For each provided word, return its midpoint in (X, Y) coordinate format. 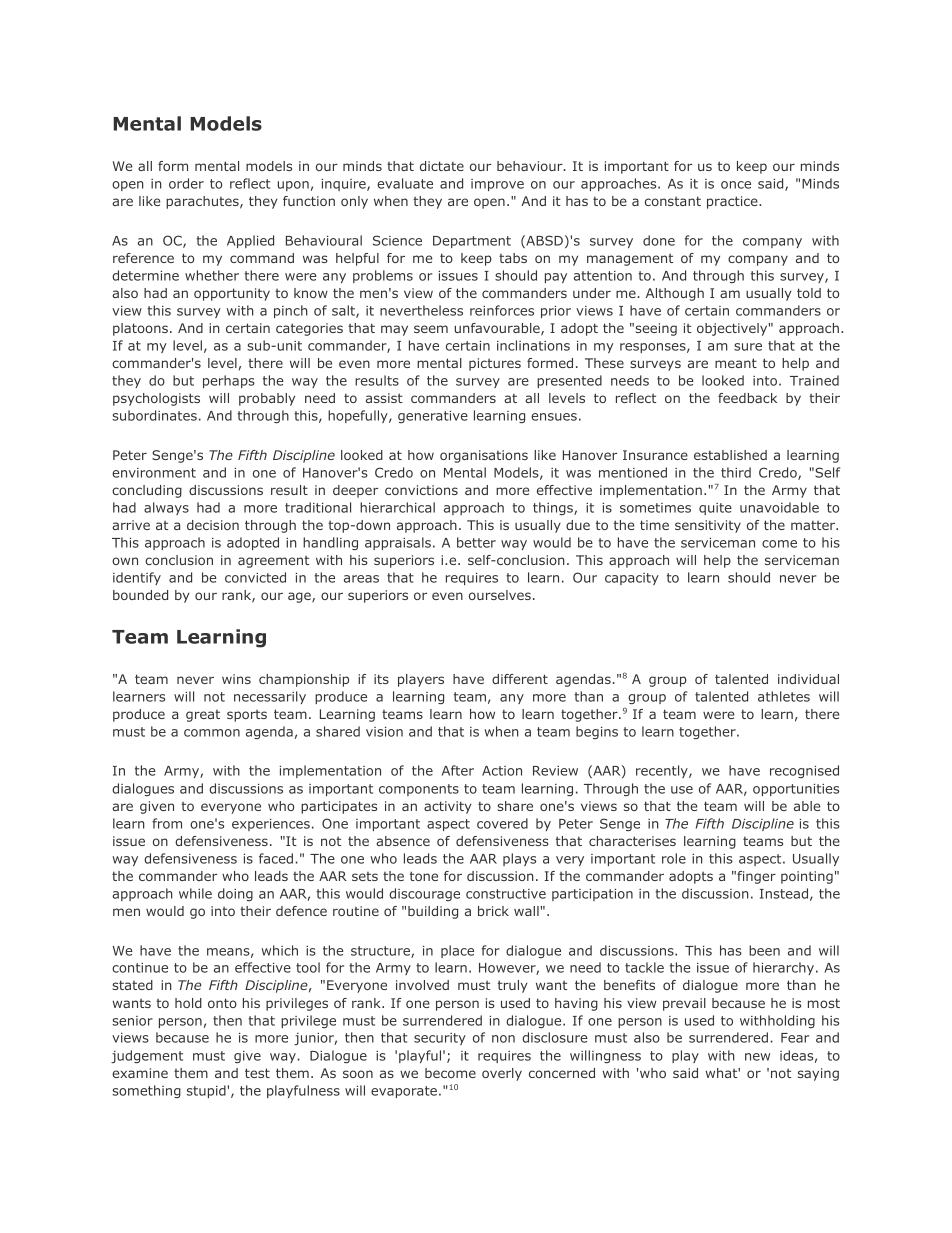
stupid (207, 1091)
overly (502, 1074)
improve (497, 185)
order (186, 183)
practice (733, 202)
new (757, 1057)
